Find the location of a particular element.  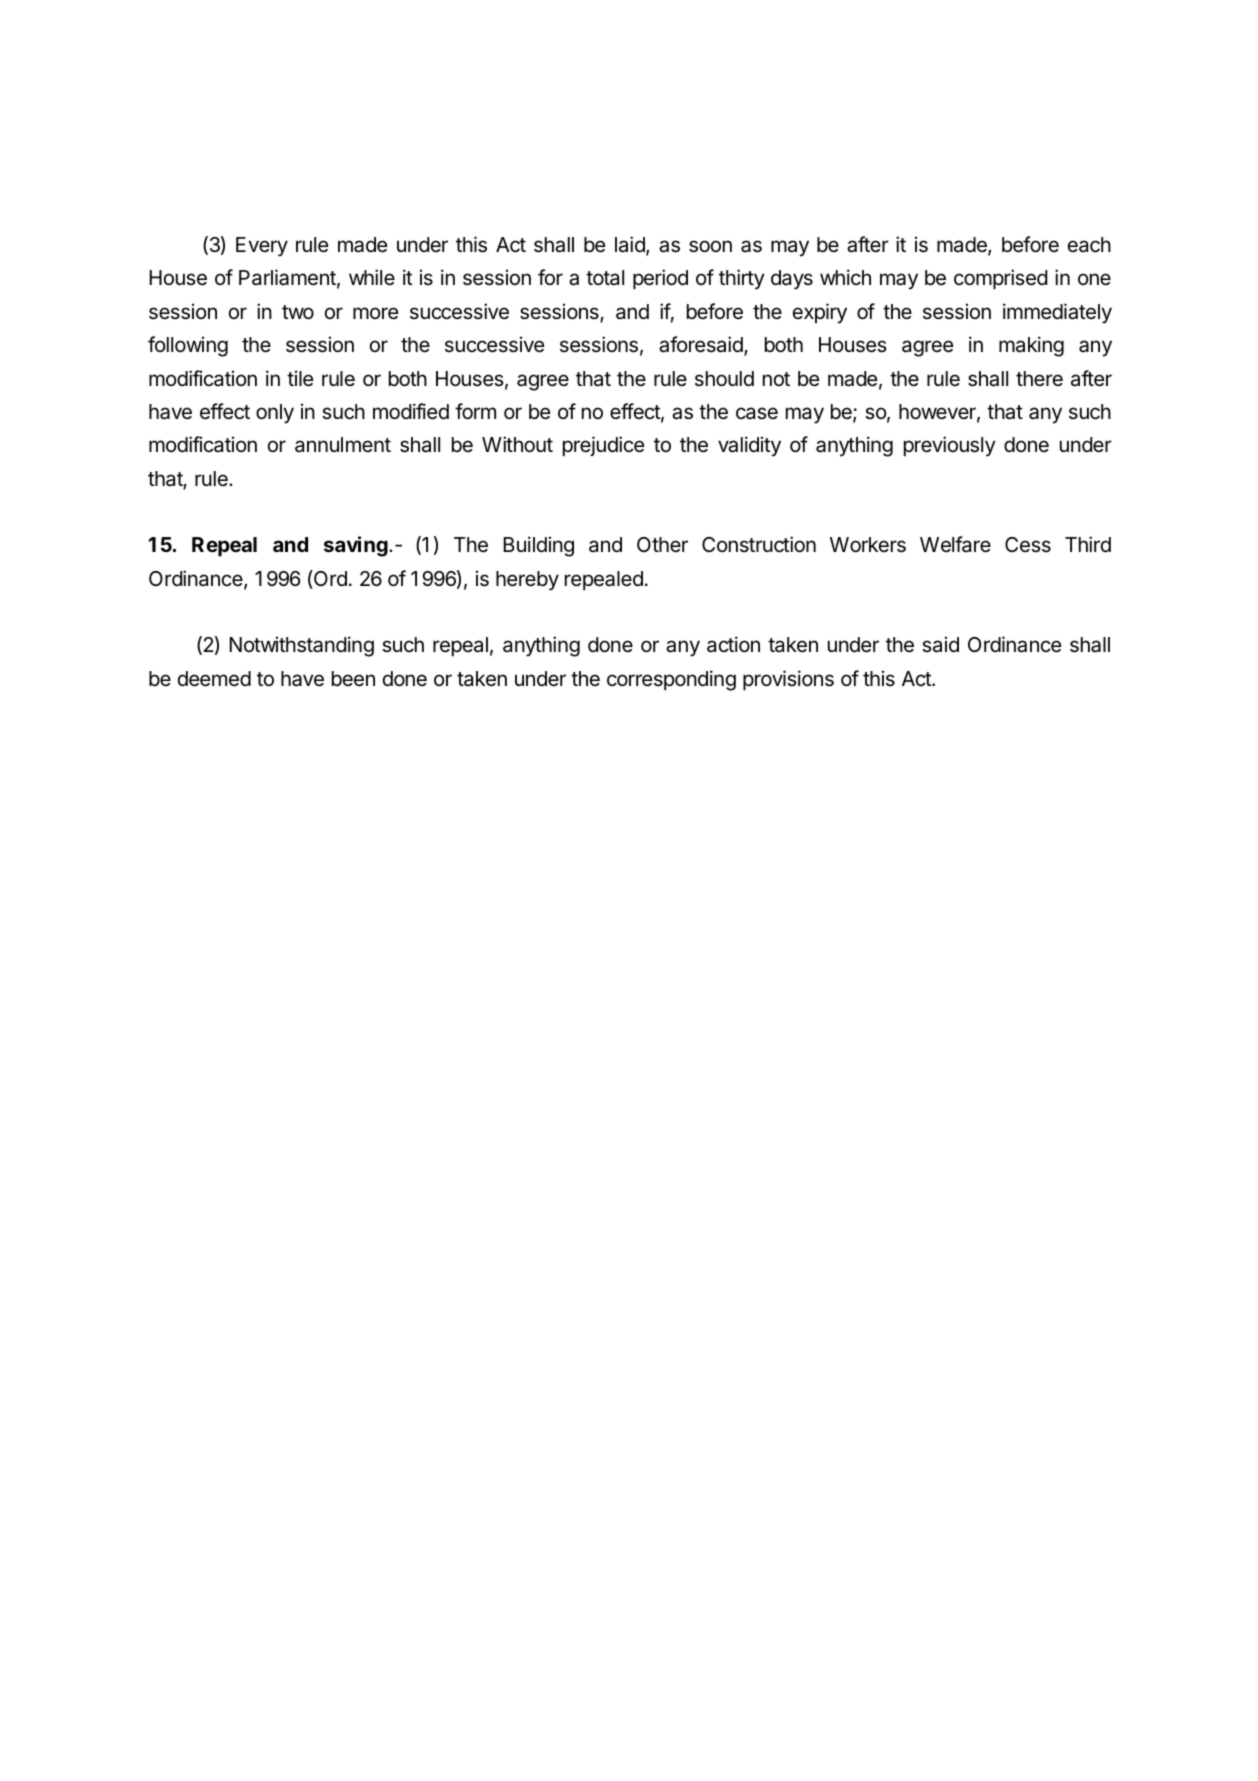

laid is located at coordinates (631, 245).
